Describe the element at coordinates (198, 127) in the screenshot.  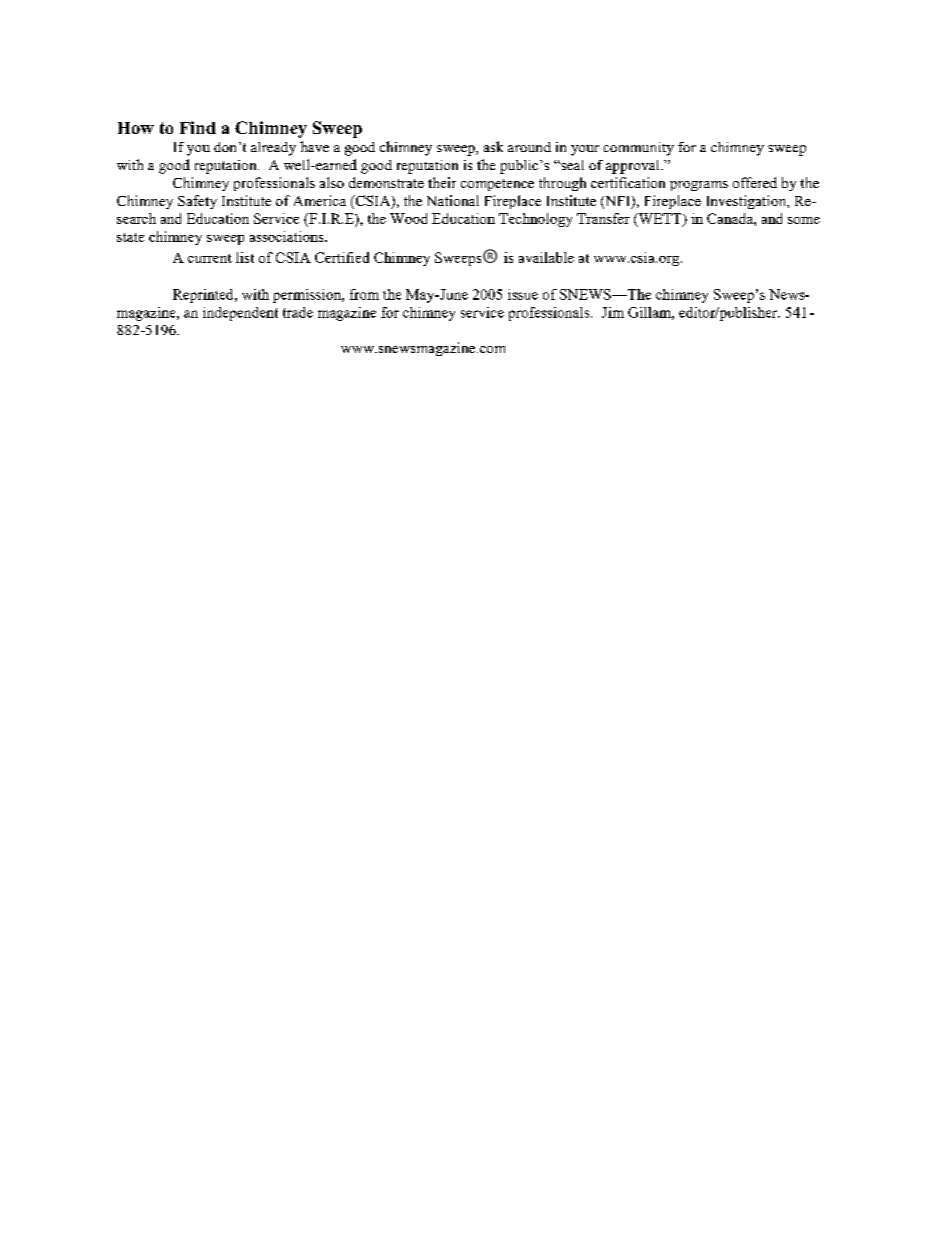
I see `Find` at that location.
